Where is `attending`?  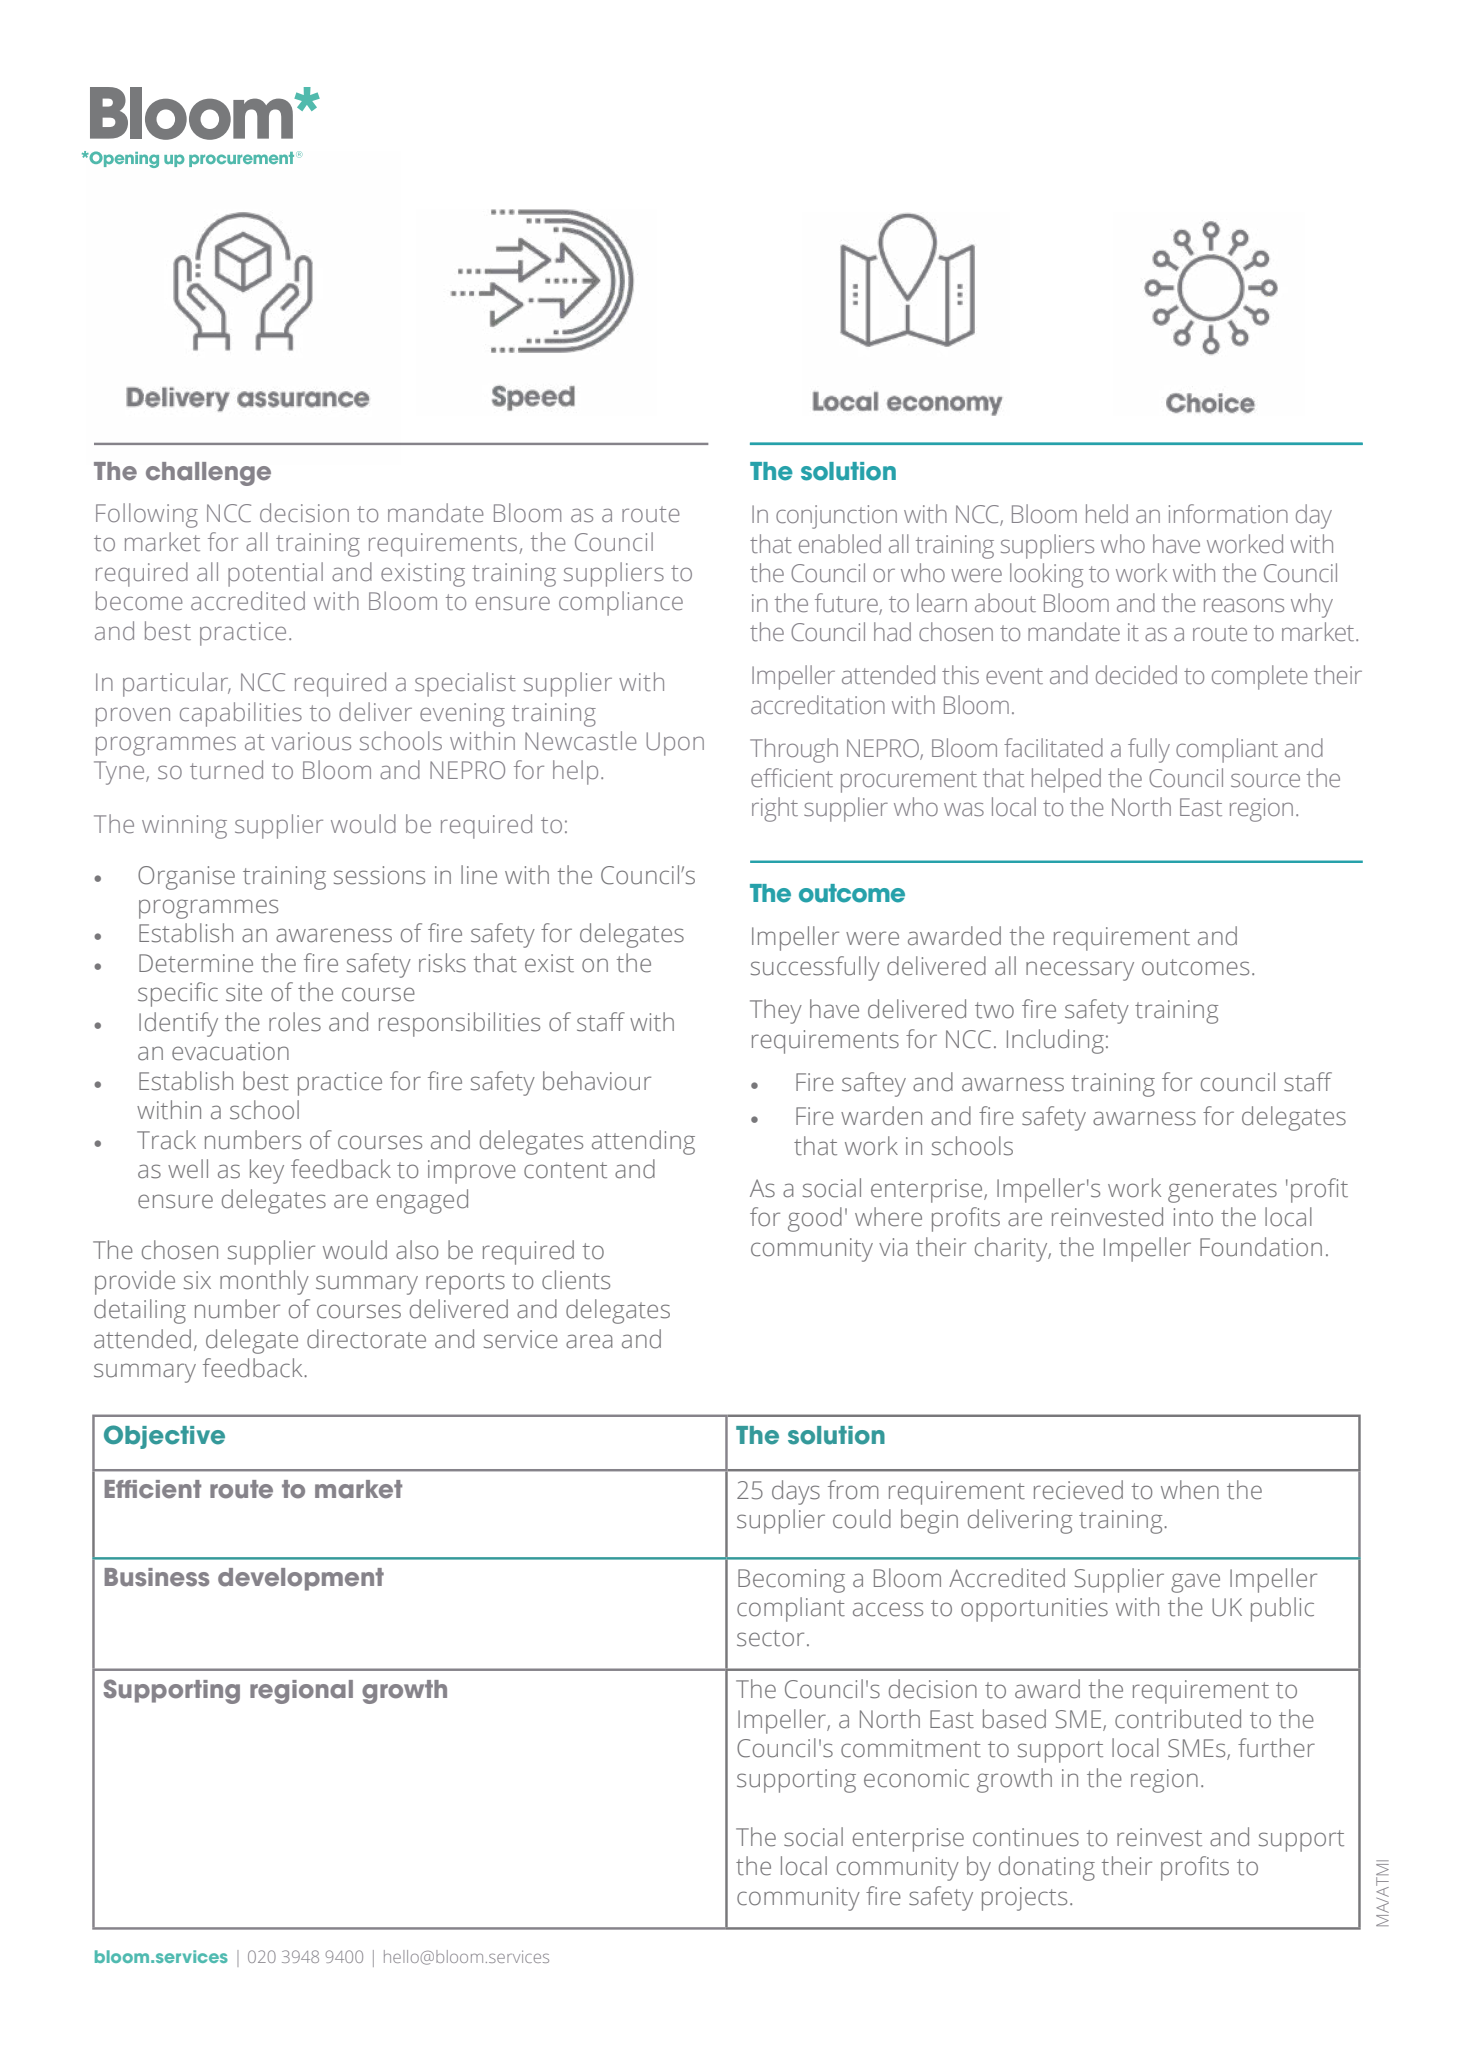 attending is located at coordinates (643, 1142).
